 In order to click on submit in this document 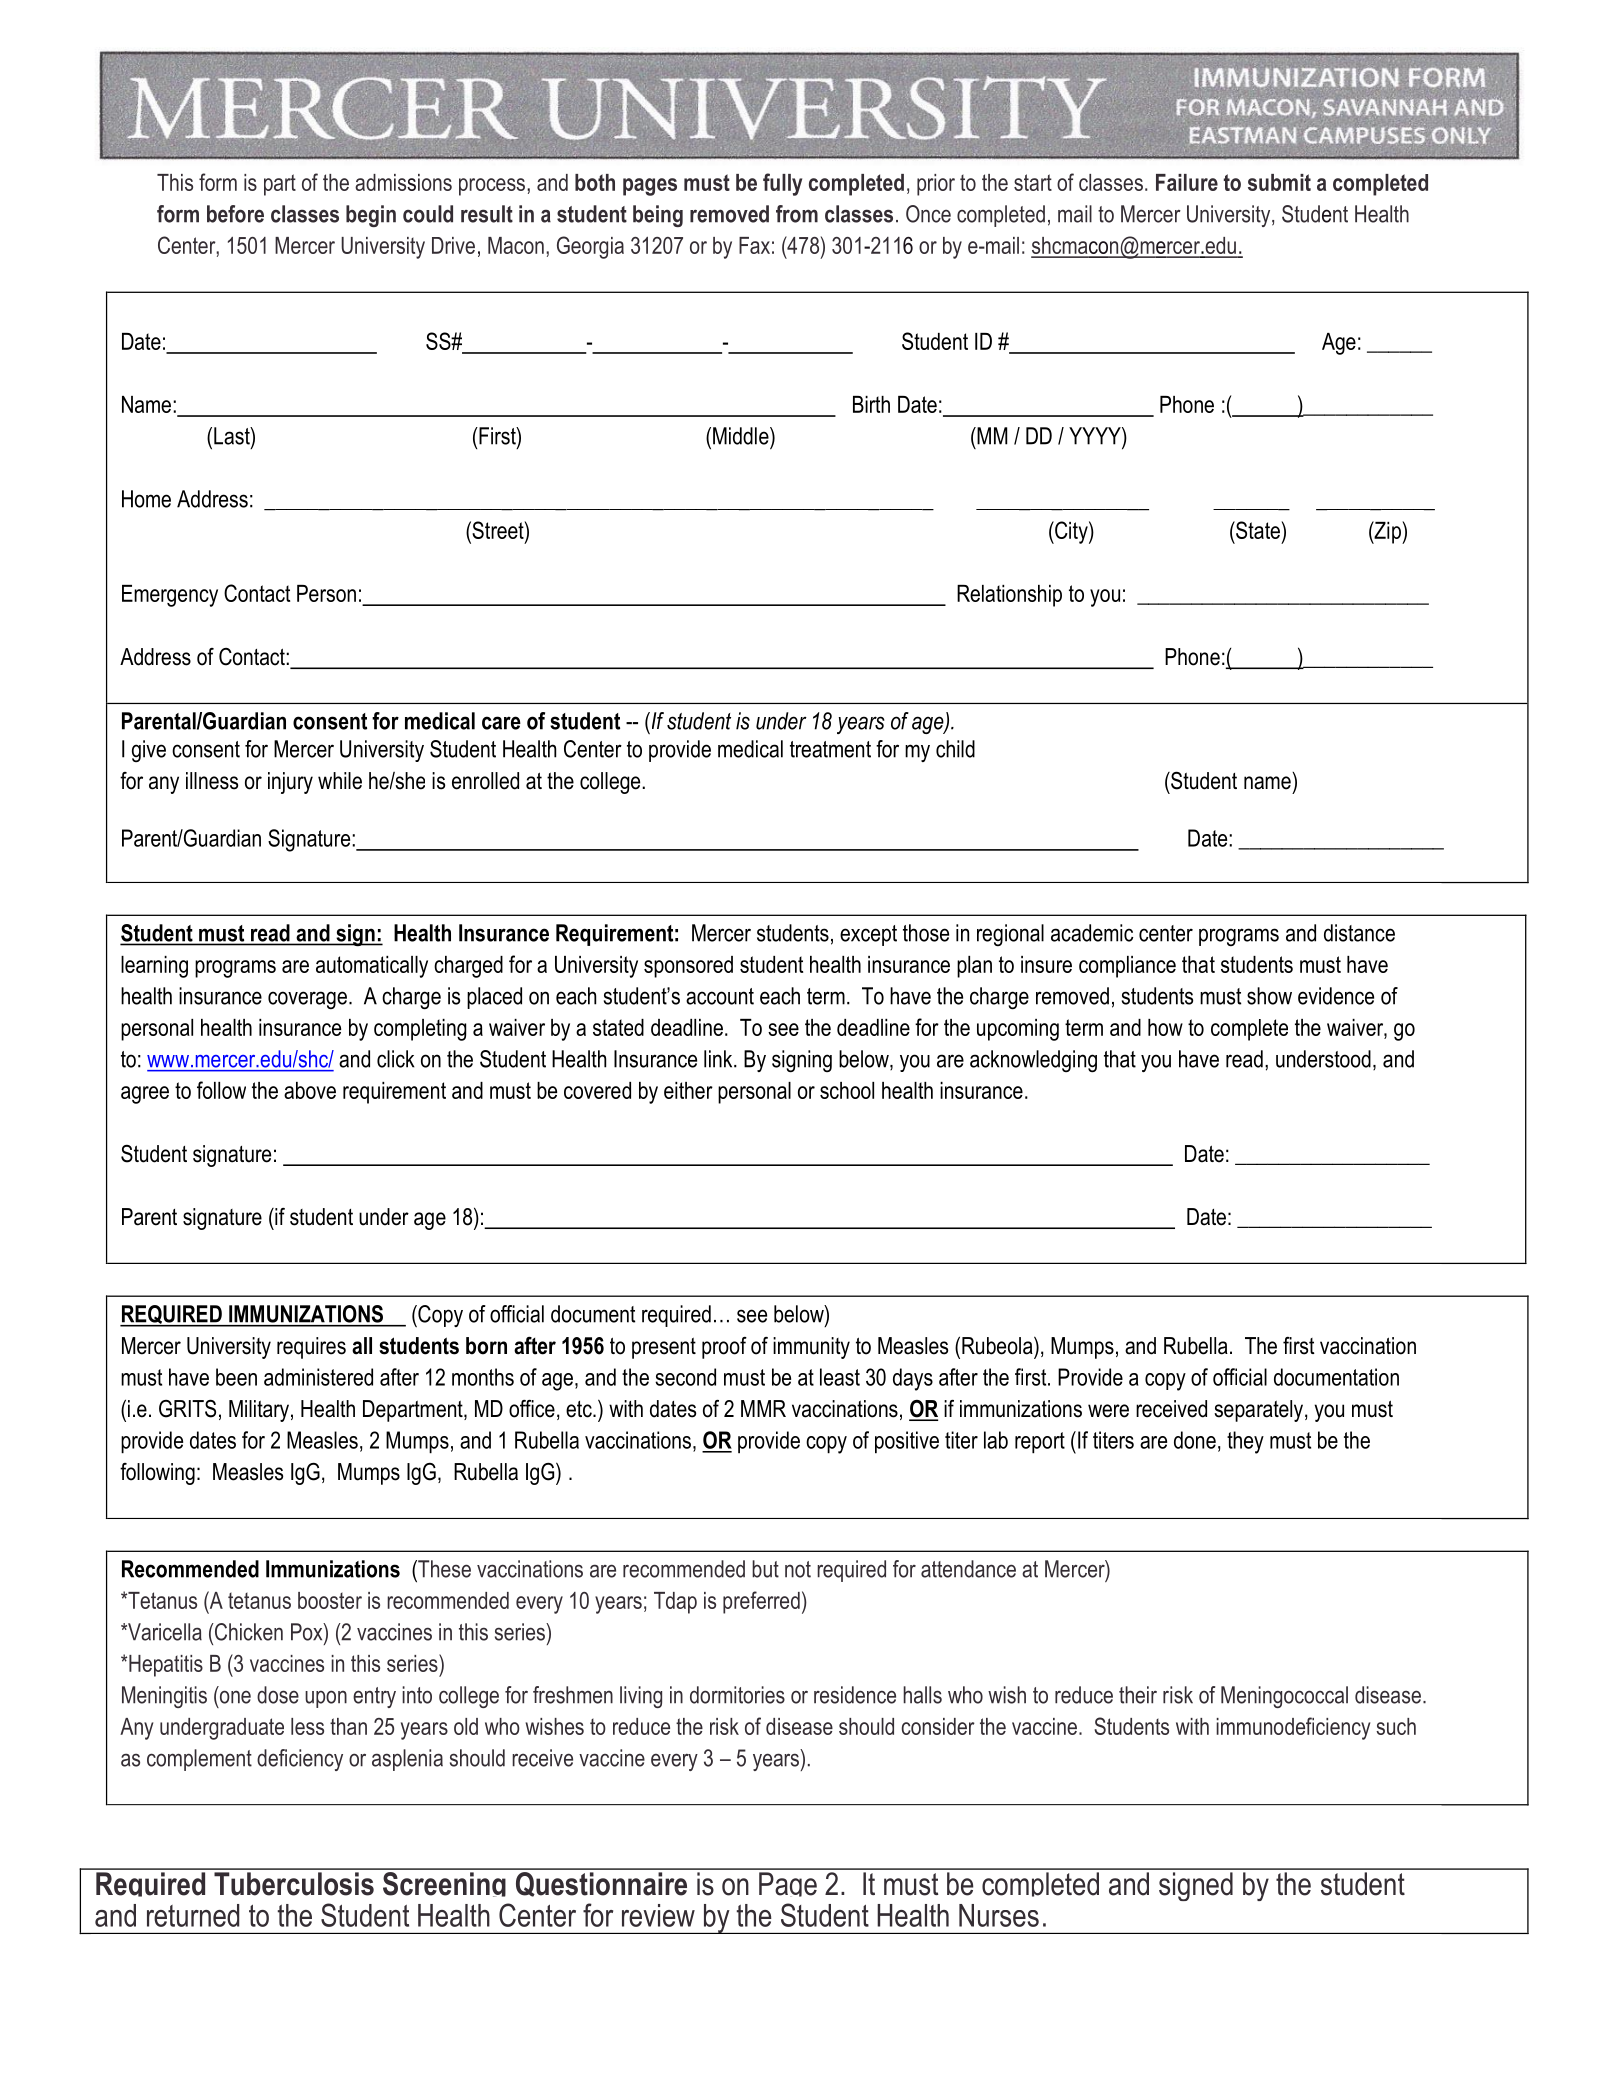, I will do `click(1279, 182)`.
